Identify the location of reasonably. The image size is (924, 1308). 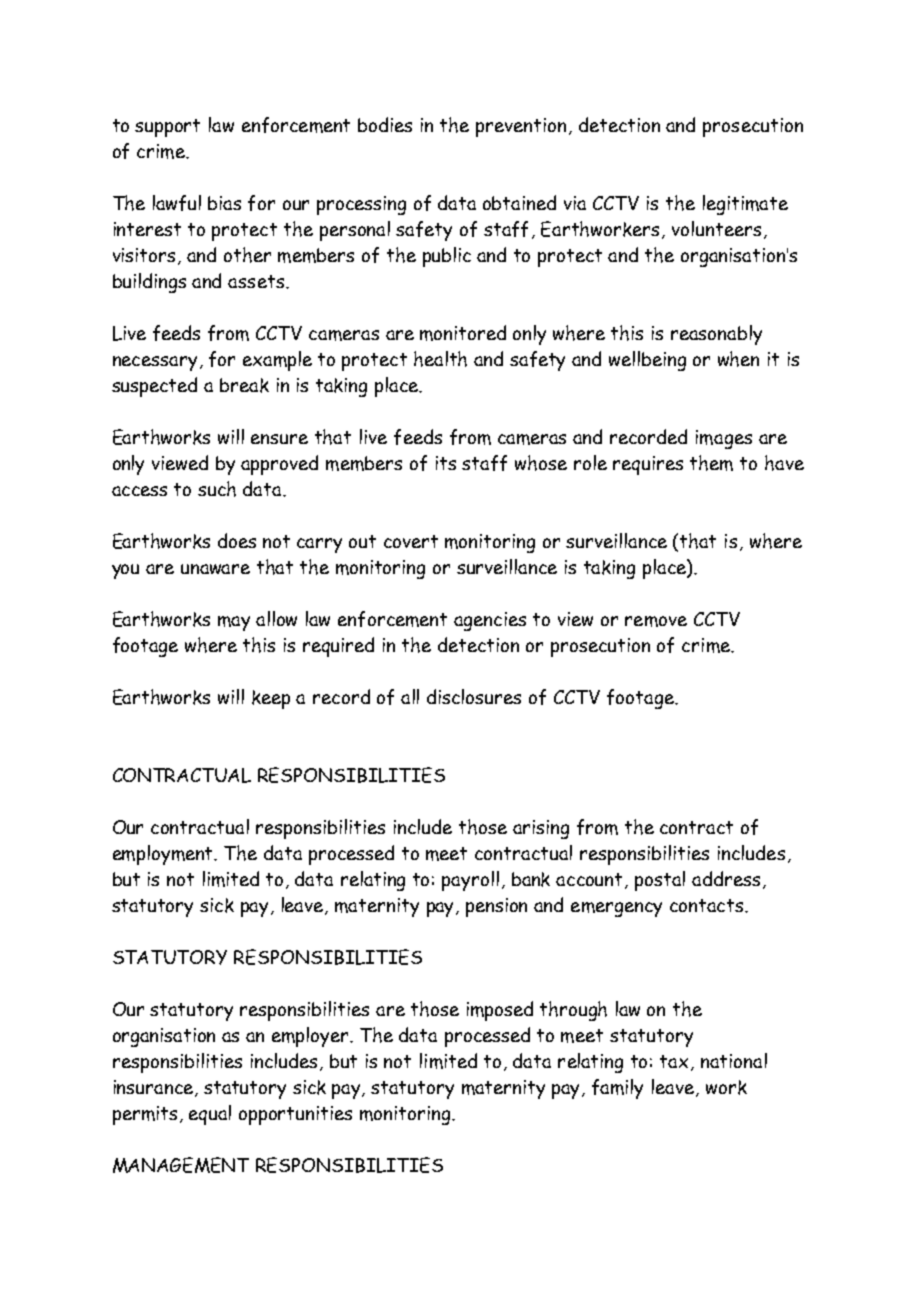
(716, 335).
